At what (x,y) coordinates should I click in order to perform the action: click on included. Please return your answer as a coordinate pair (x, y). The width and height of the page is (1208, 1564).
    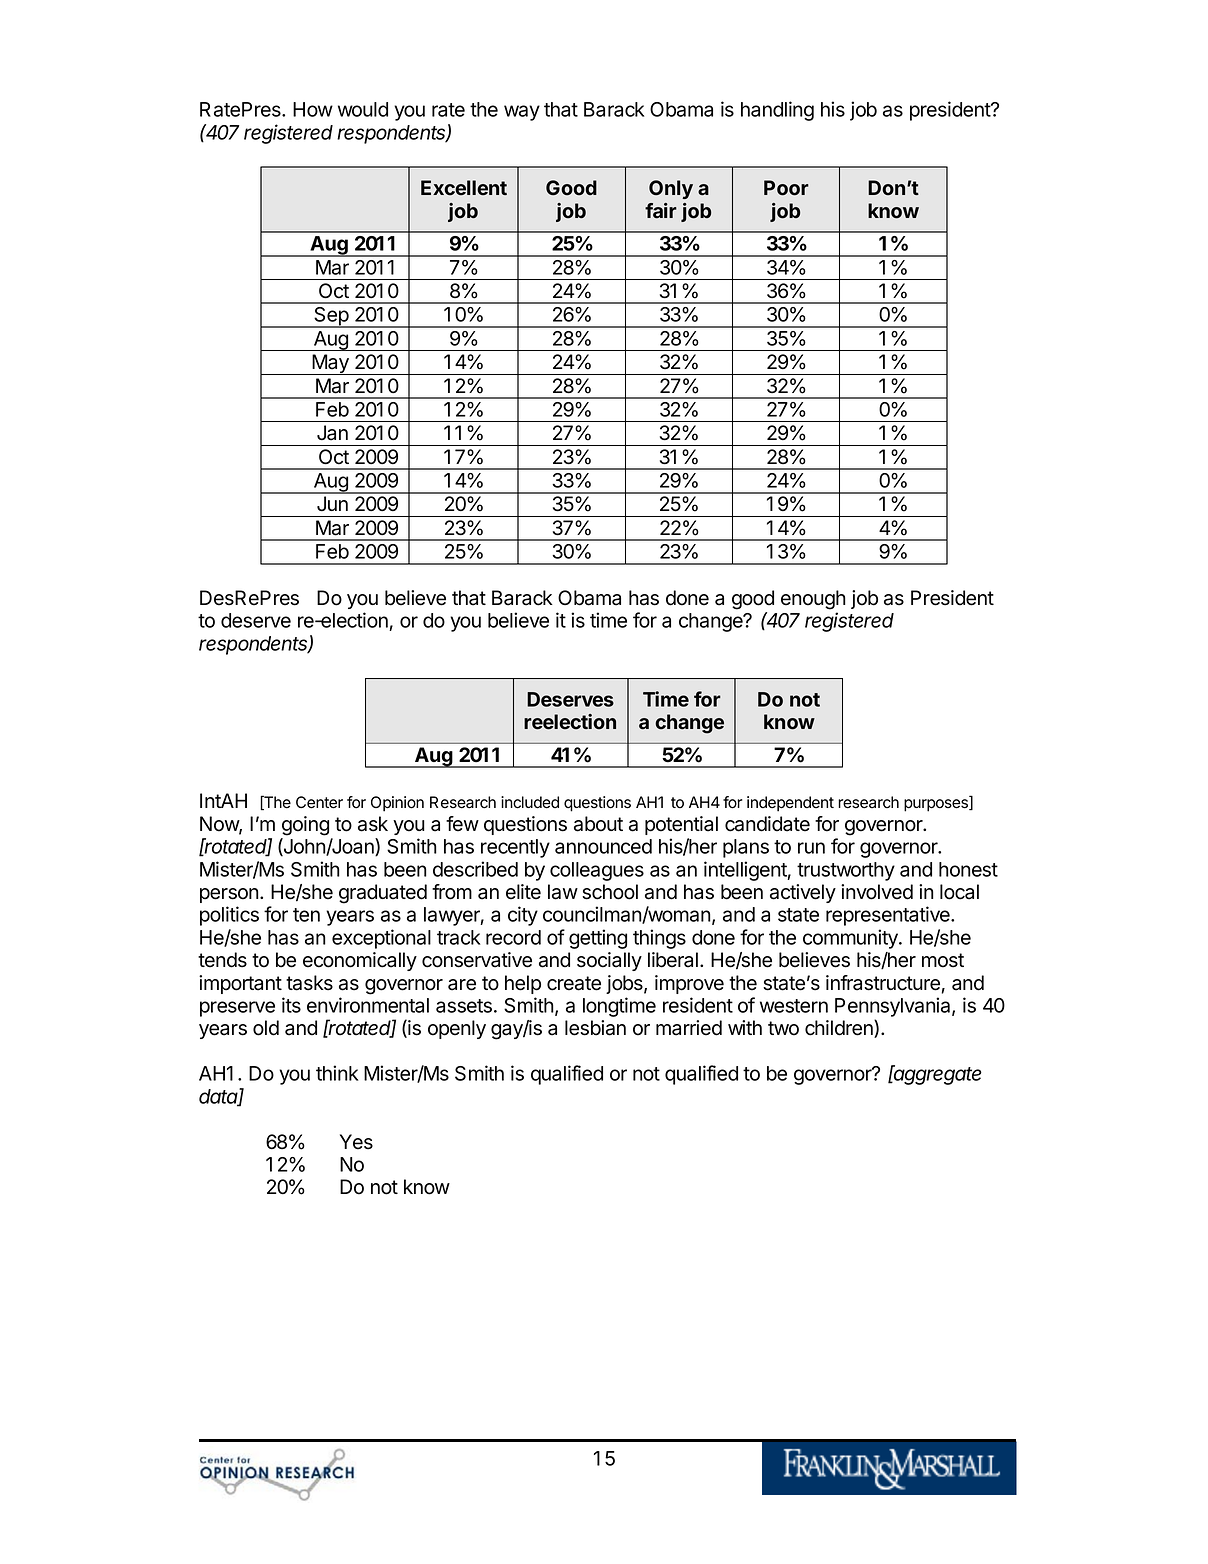
    Looking at the image, I should click on (530, 802).
